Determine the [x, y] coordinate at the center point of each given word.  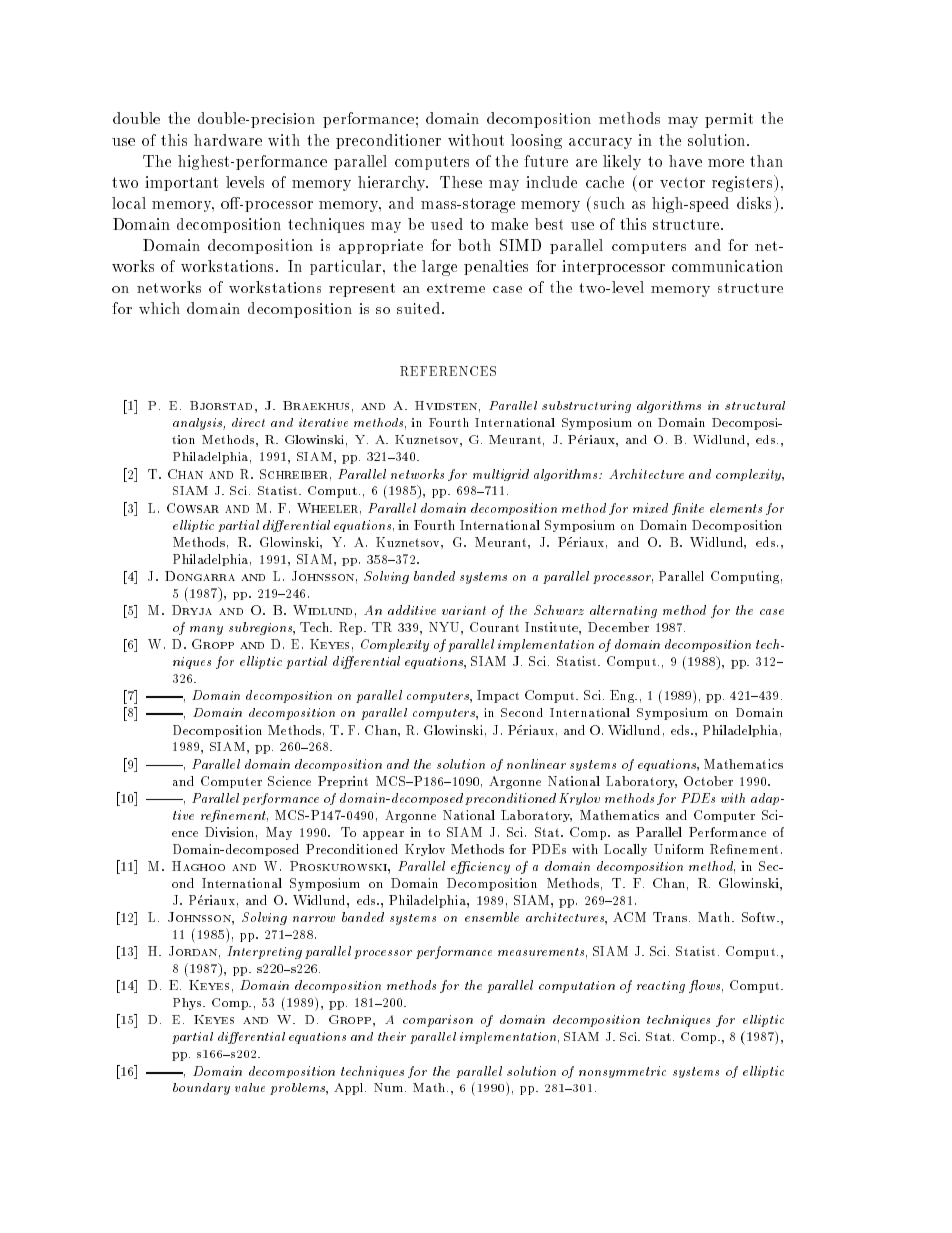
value [250, 1087]
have [685, 161]
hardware [228, 140]
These [461, 182]
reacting [661, 987]
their [392, 1036]
